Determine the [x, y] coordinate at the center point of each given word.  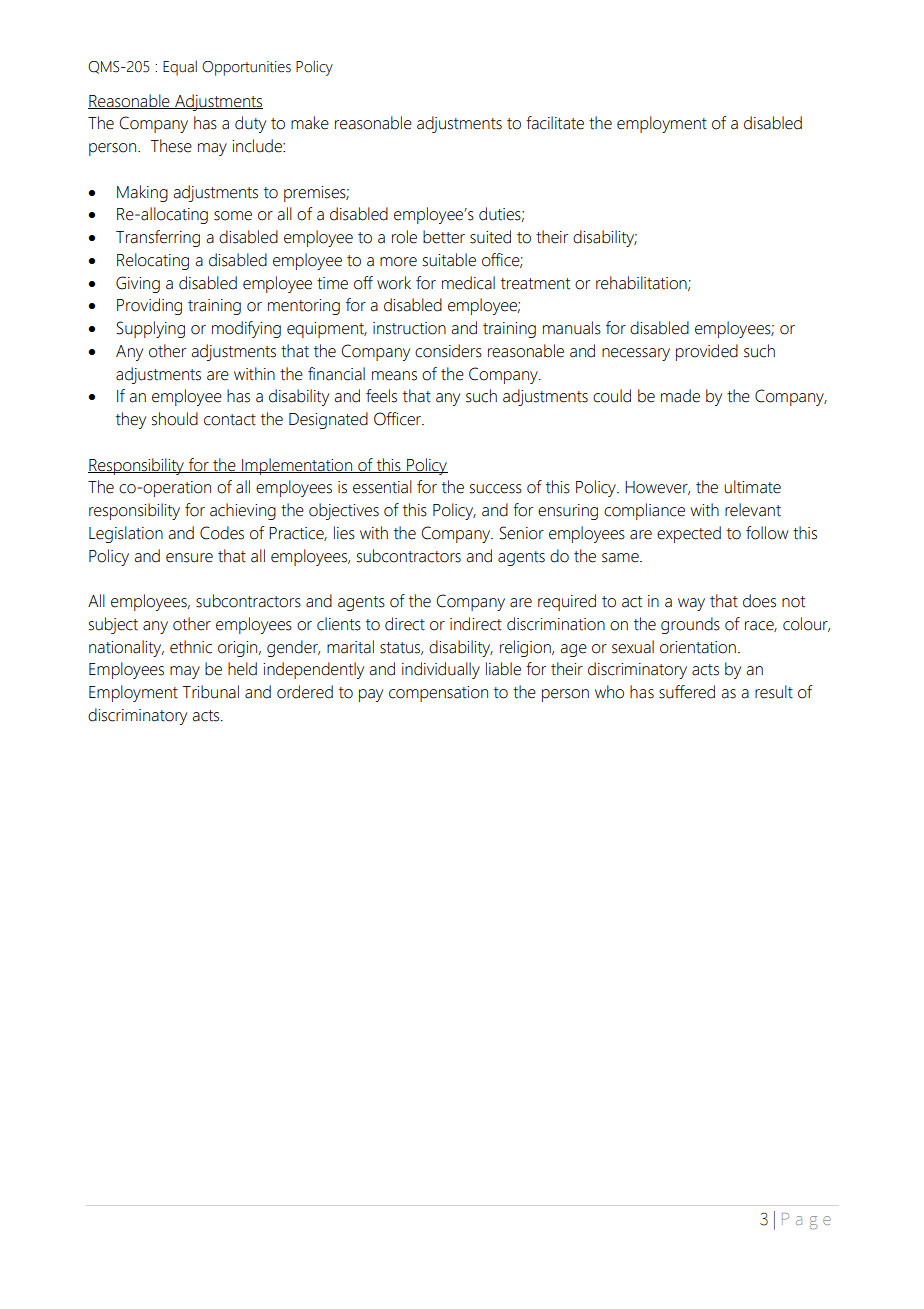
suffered [687, 692]
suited [490, 237]
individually [441, 670]
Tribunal [211, 692]
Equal [180, 68]
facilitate [555, 123]
